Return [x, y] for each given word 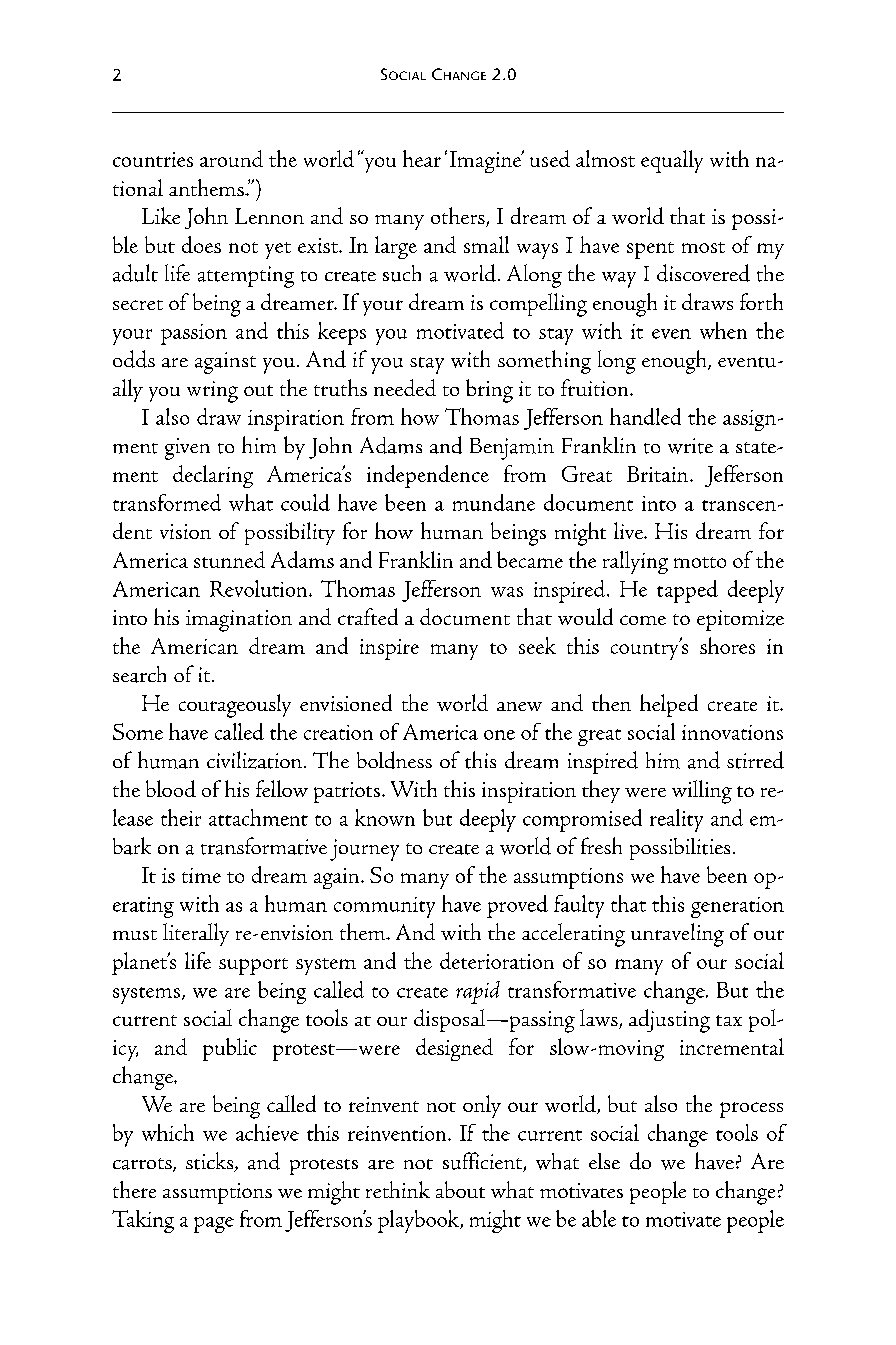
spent [650, 250]
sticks [211, 1162]
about [460, 1189]
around [231, 158]
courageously [235, 706]
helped [669, 705]
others [459, 217]
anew [519, 706]
